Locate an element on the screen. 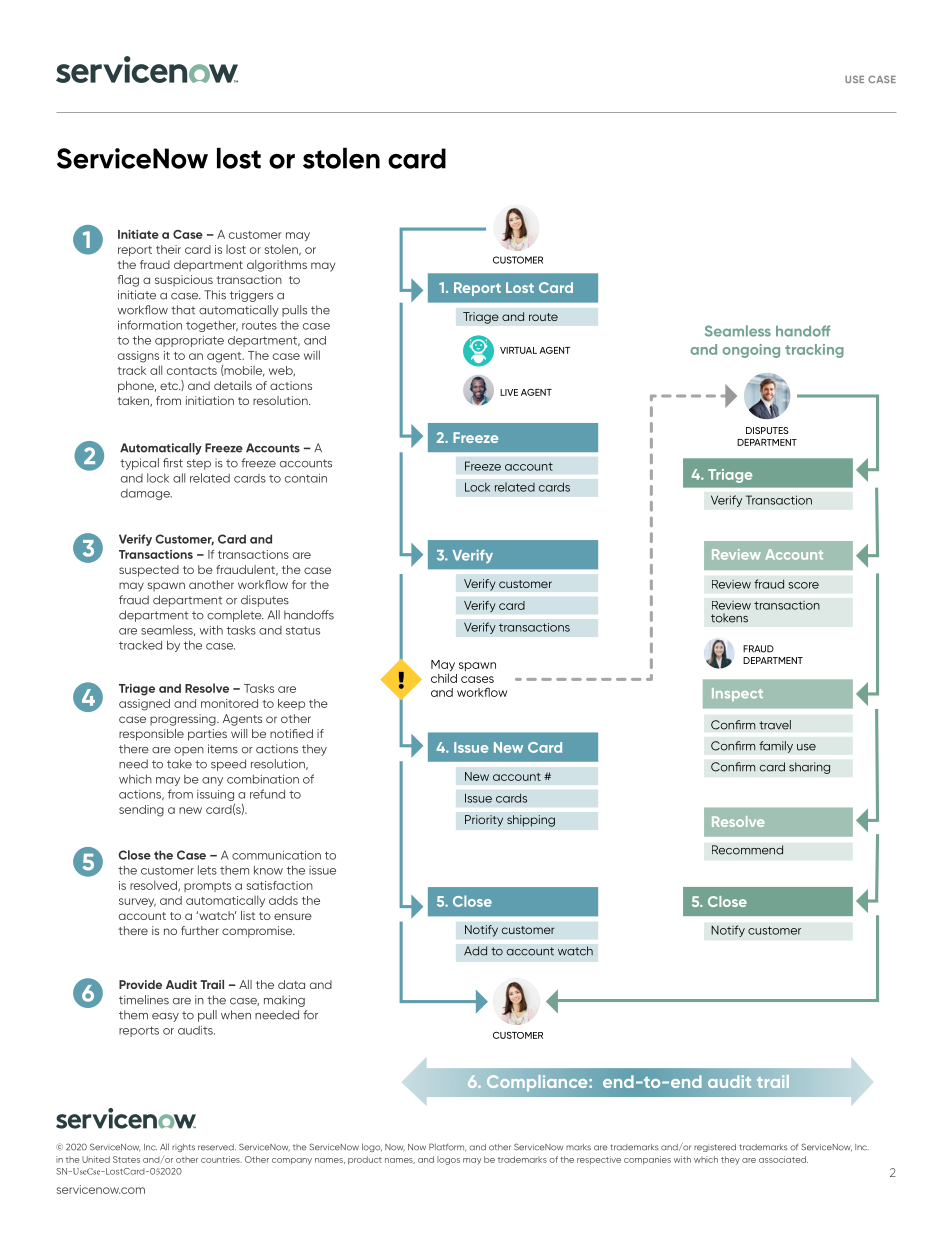  issuing is located at coordinates (215, 795).
